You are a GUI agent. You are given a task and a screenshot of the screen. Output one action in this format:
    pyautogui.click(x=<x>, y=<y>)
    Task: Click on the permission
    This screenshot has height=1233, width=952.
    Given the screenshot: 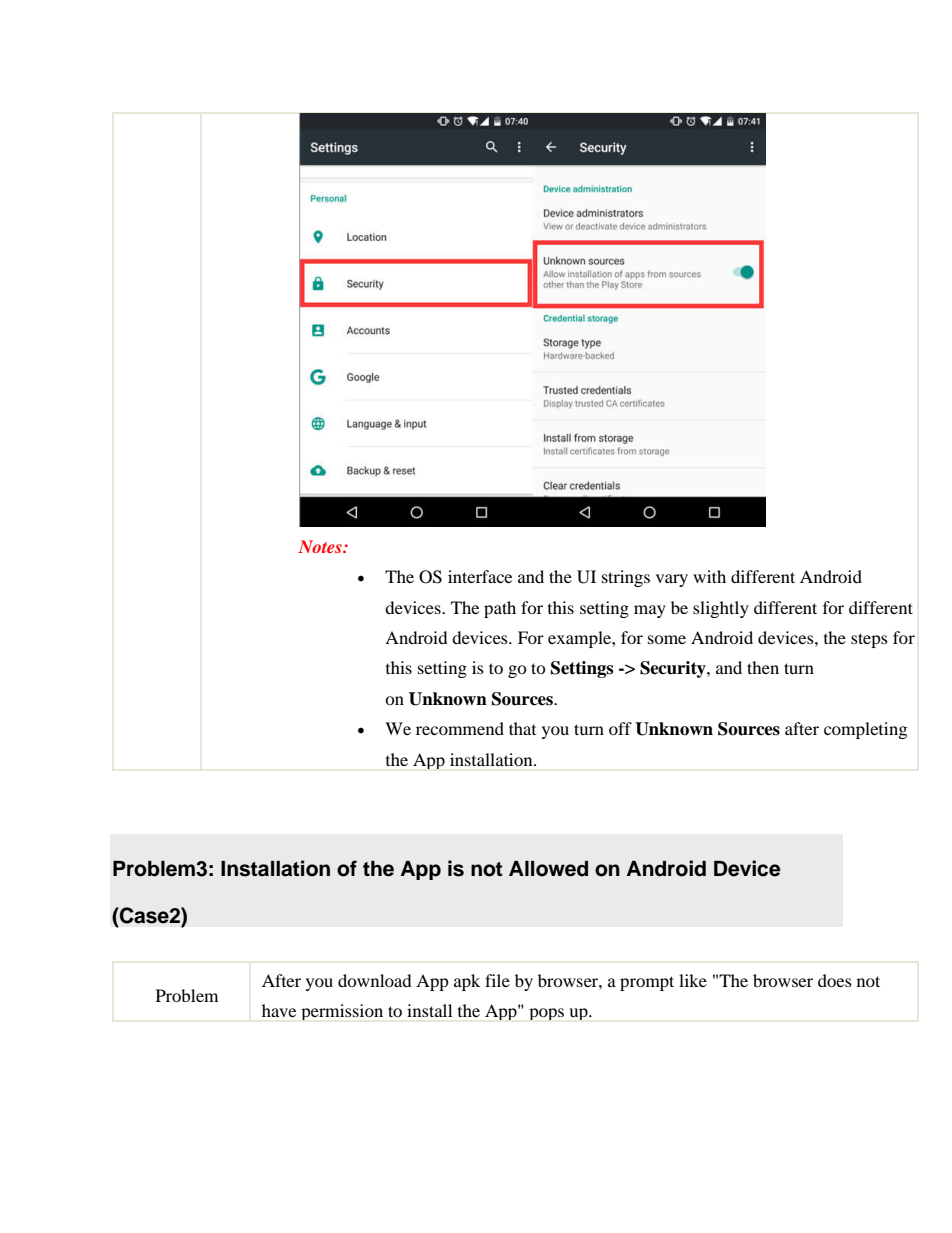 What is the action you would take?
    pyautogui.click(x=342, y=1012)
